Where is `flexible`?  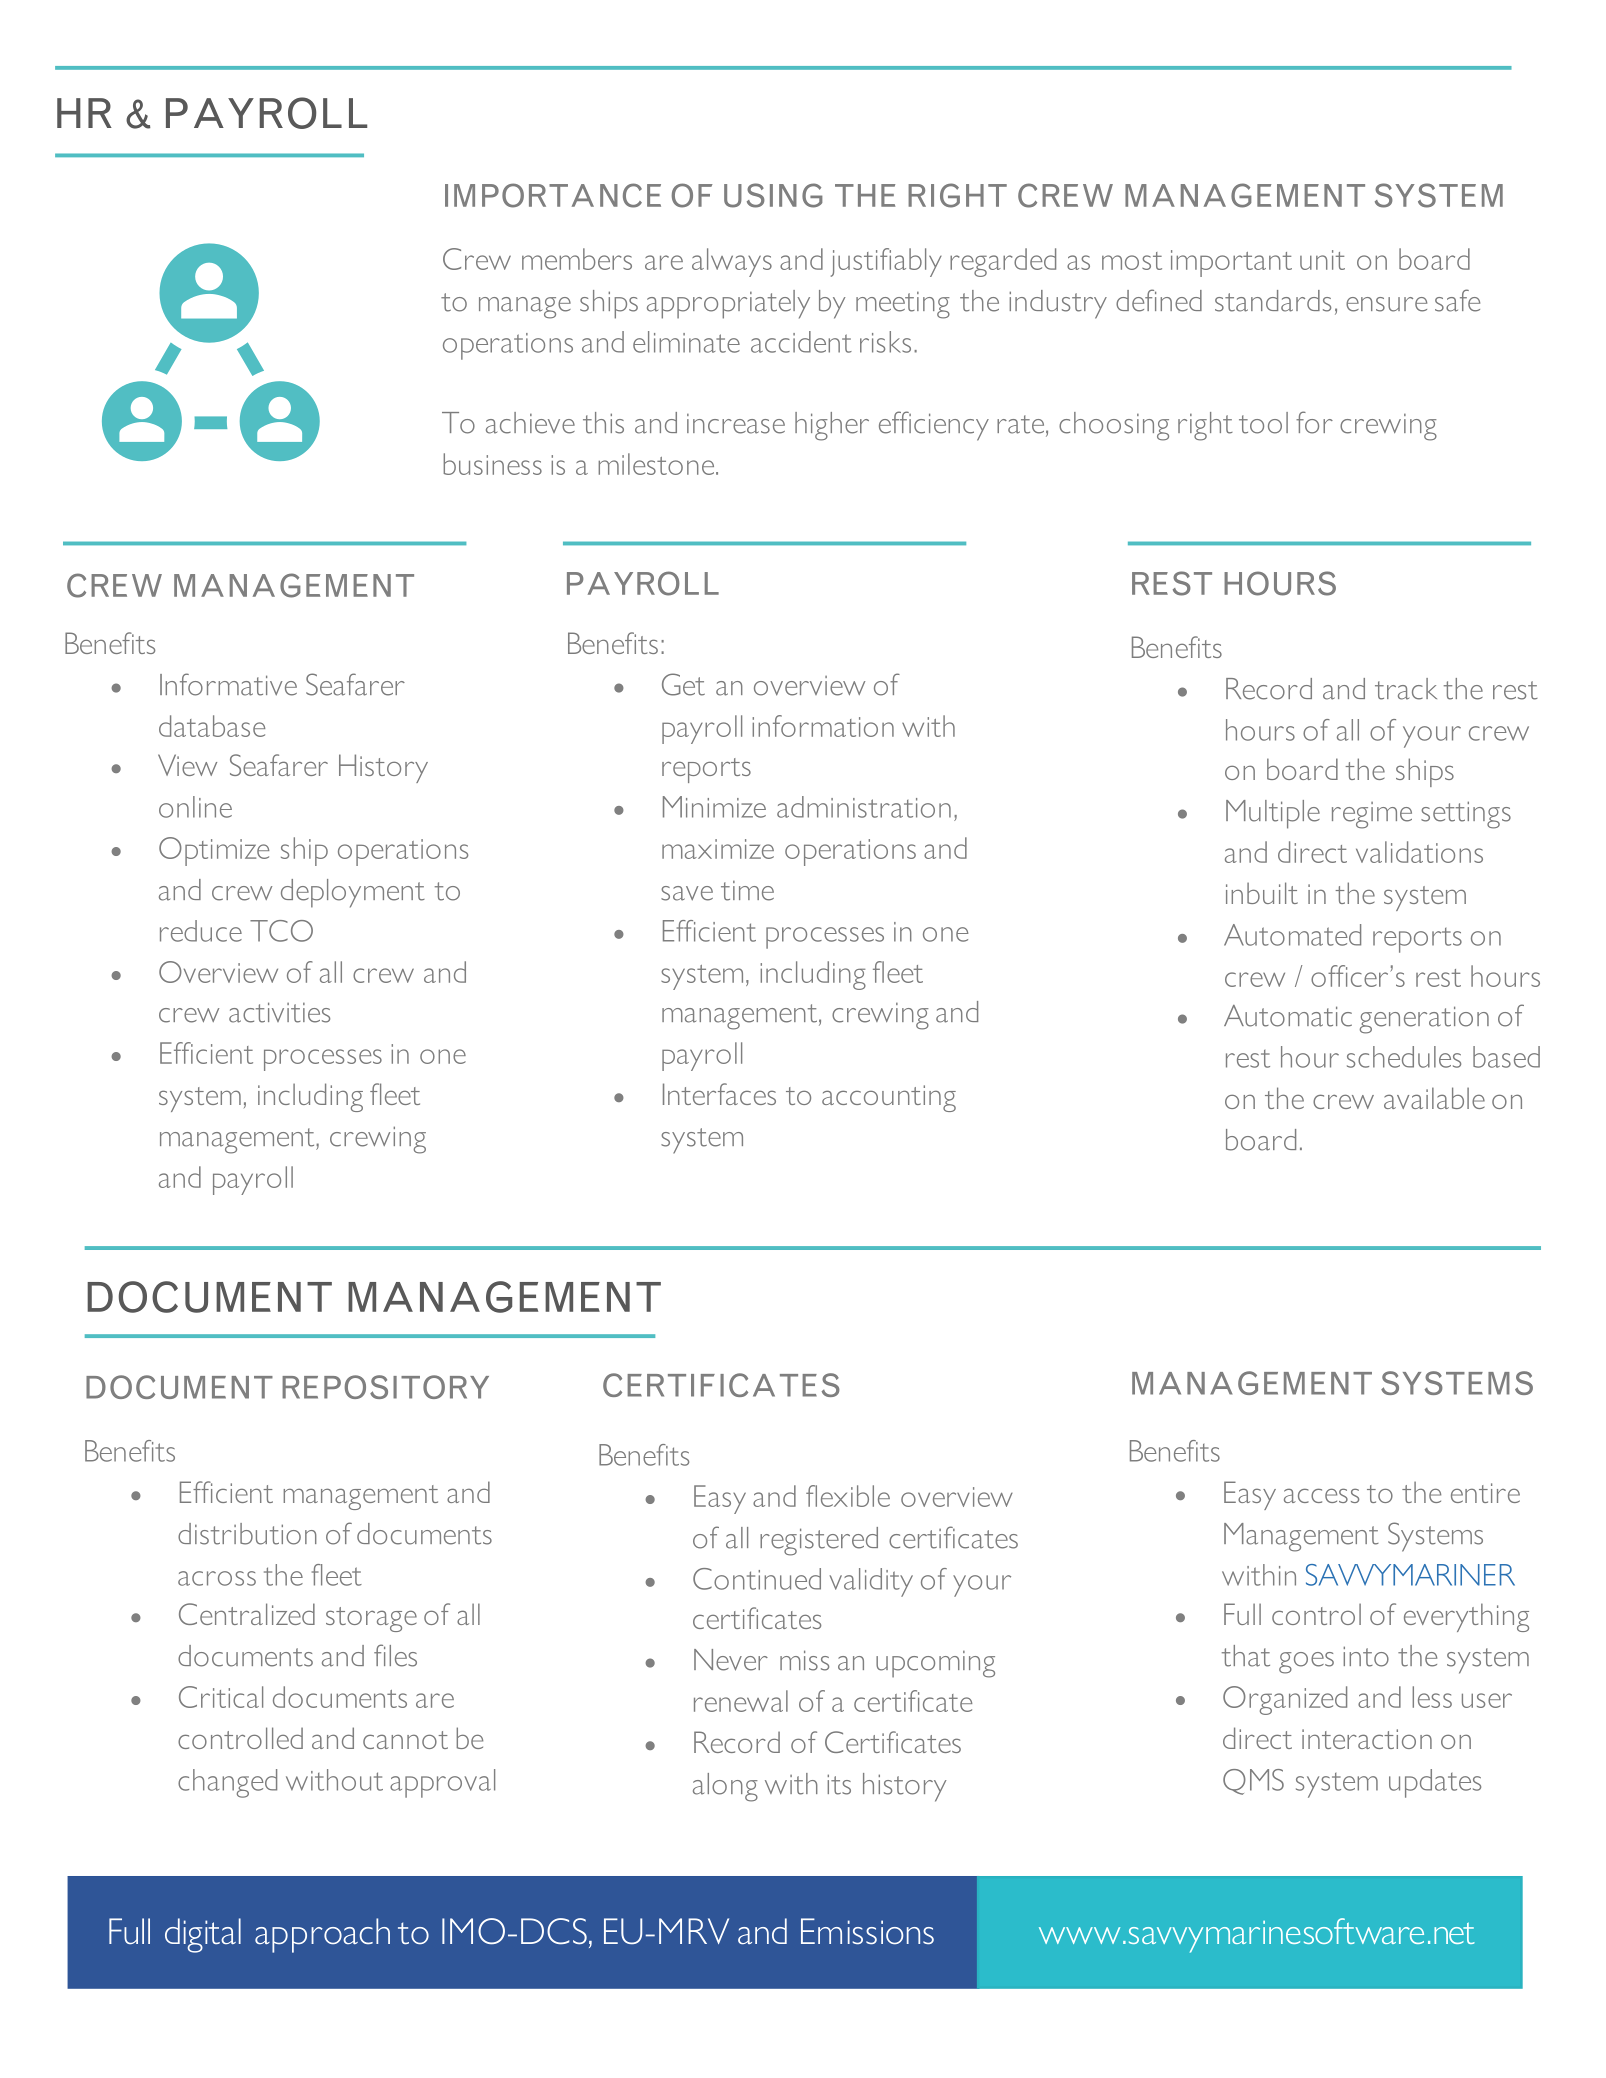 flexible is located at coordinates (848, 1496).
